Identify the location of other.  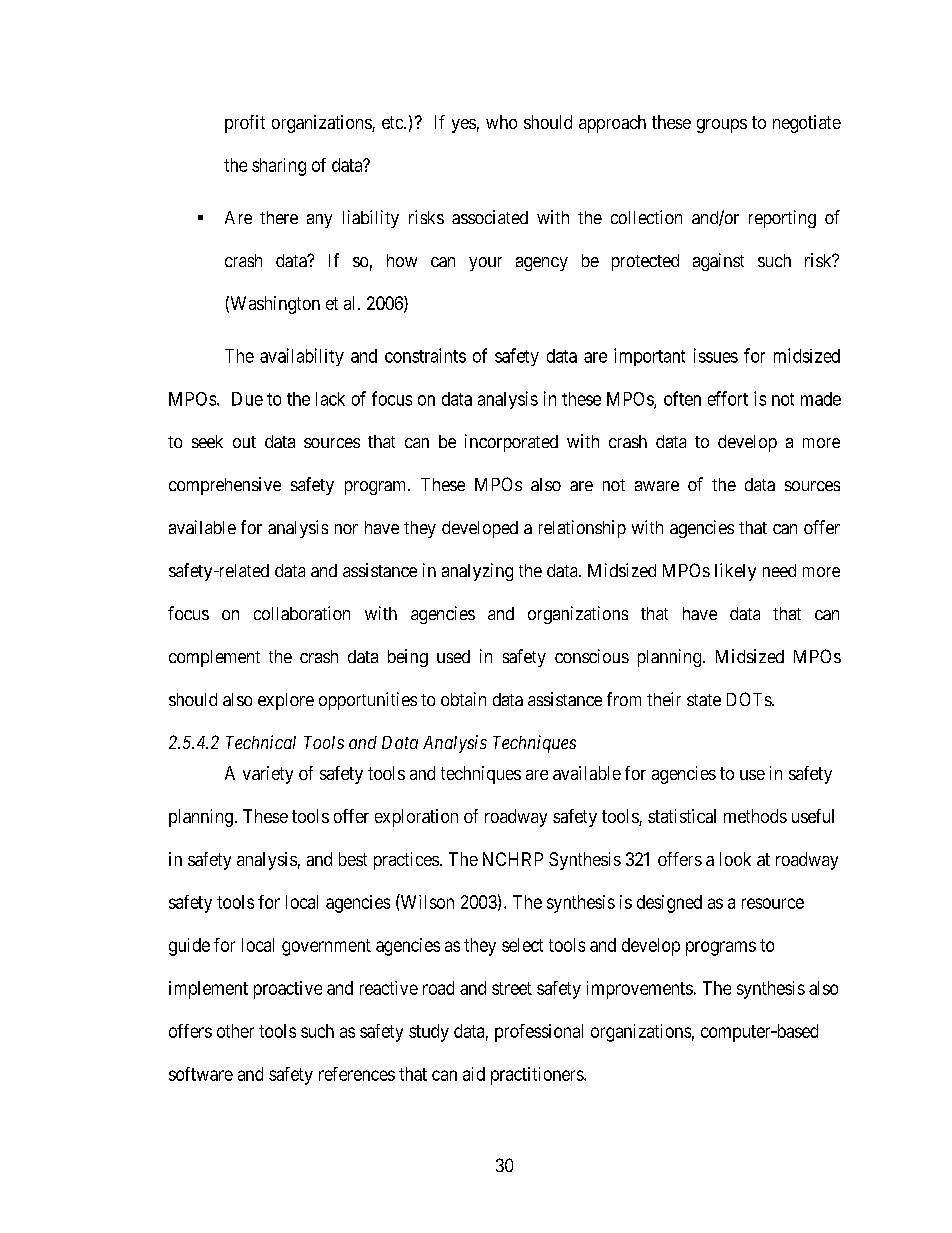
(235, 1031).
